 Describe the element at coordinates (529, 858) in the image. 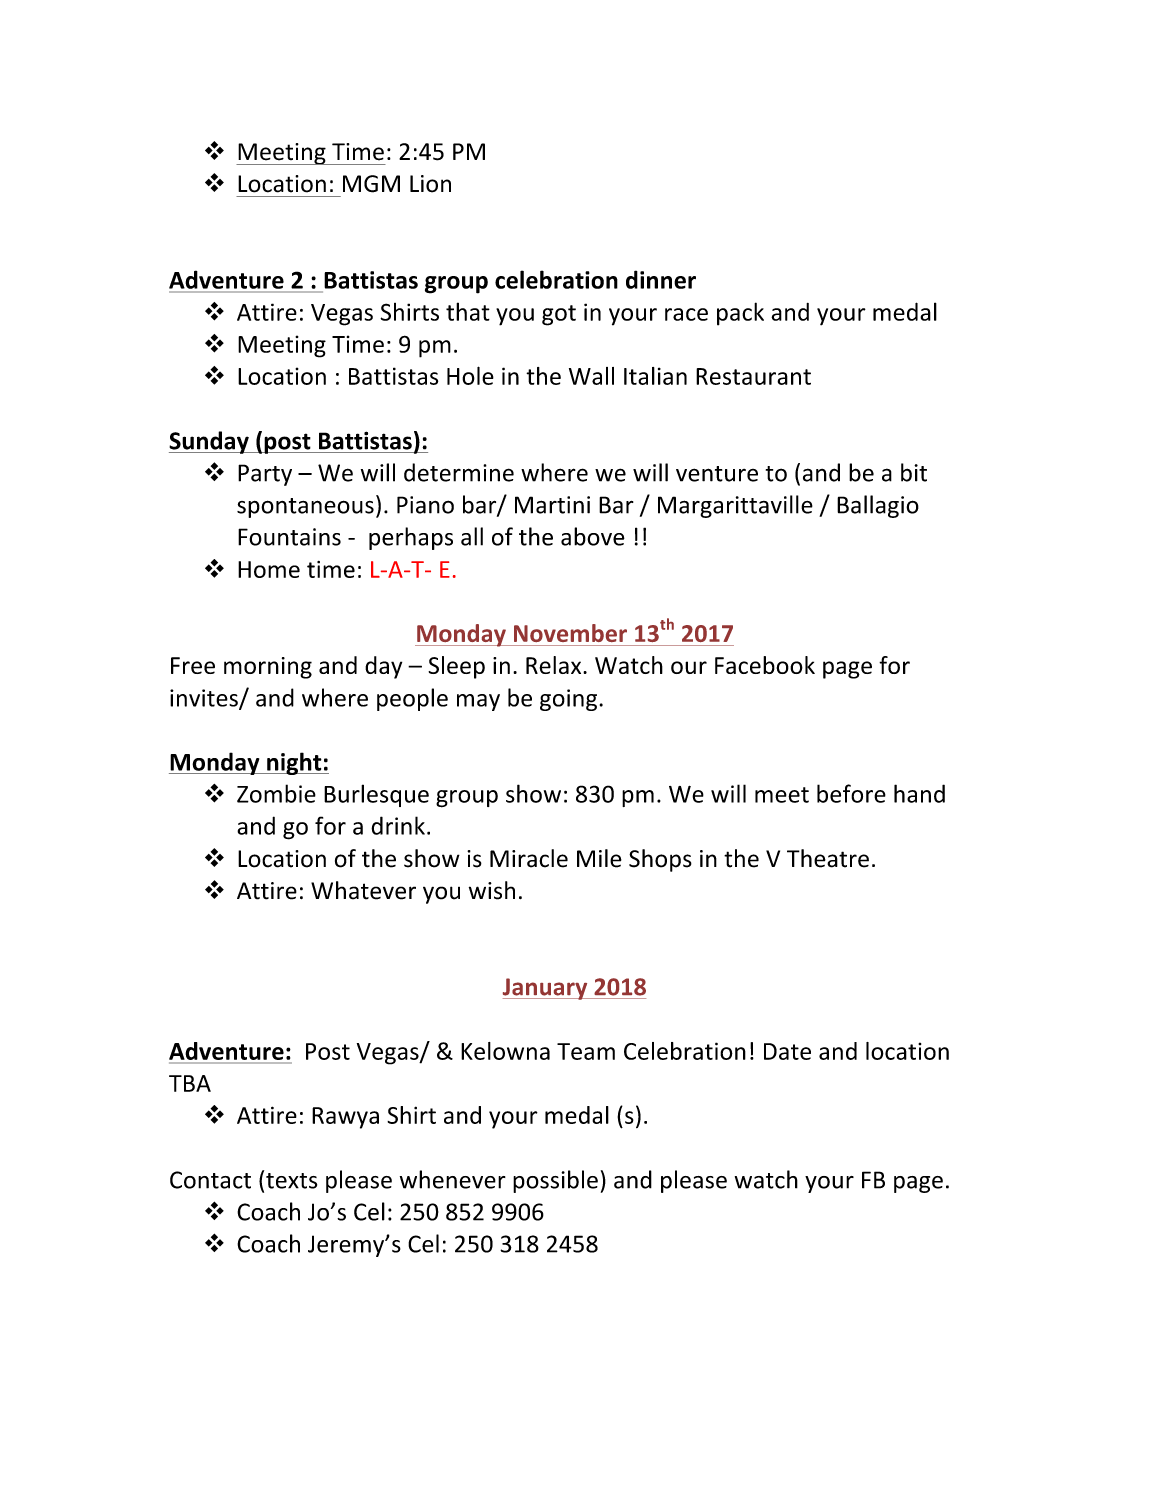

I see `Miracle` at that location.
